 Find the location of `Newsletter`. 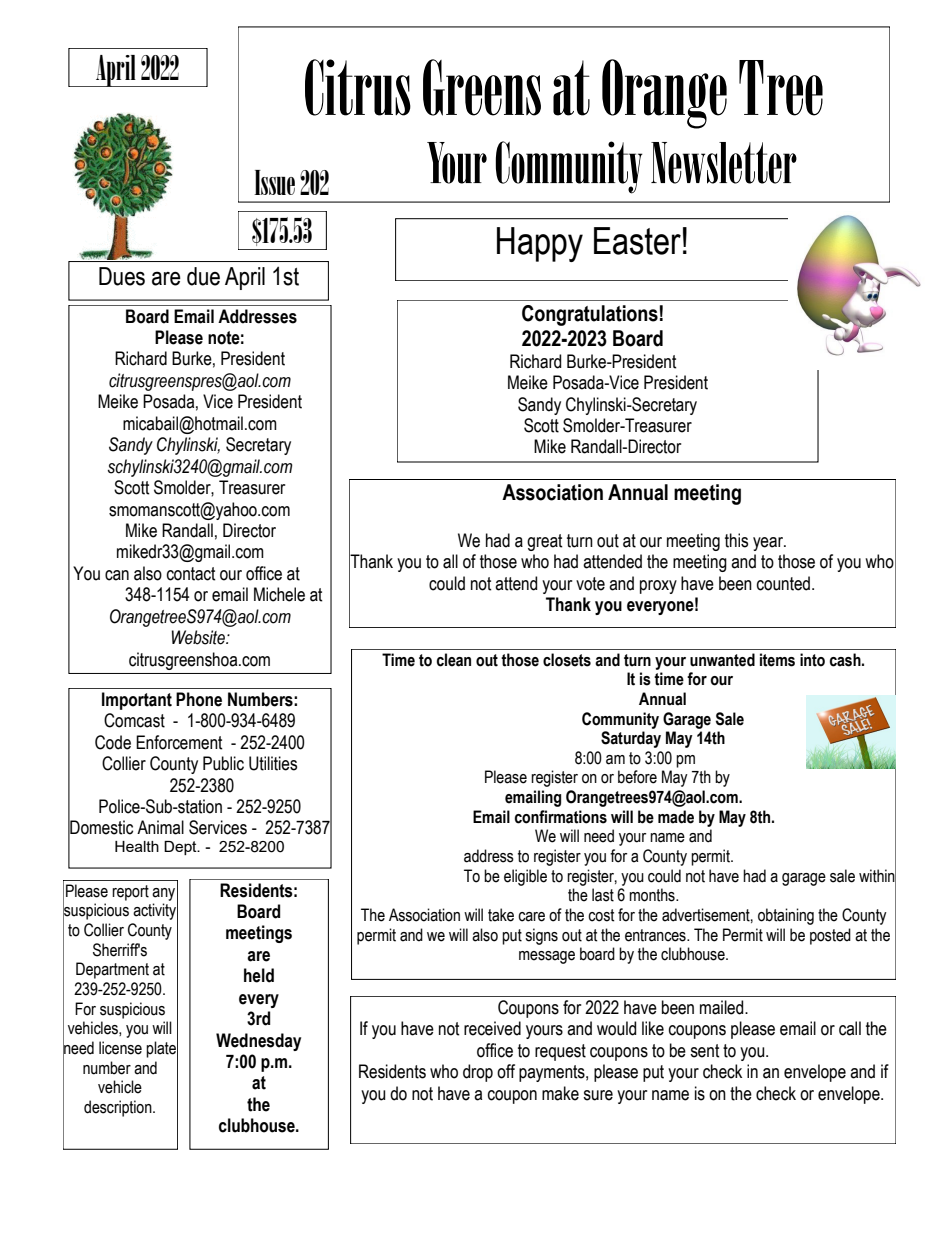

Newsletter is located at coordinates (724, 163).
